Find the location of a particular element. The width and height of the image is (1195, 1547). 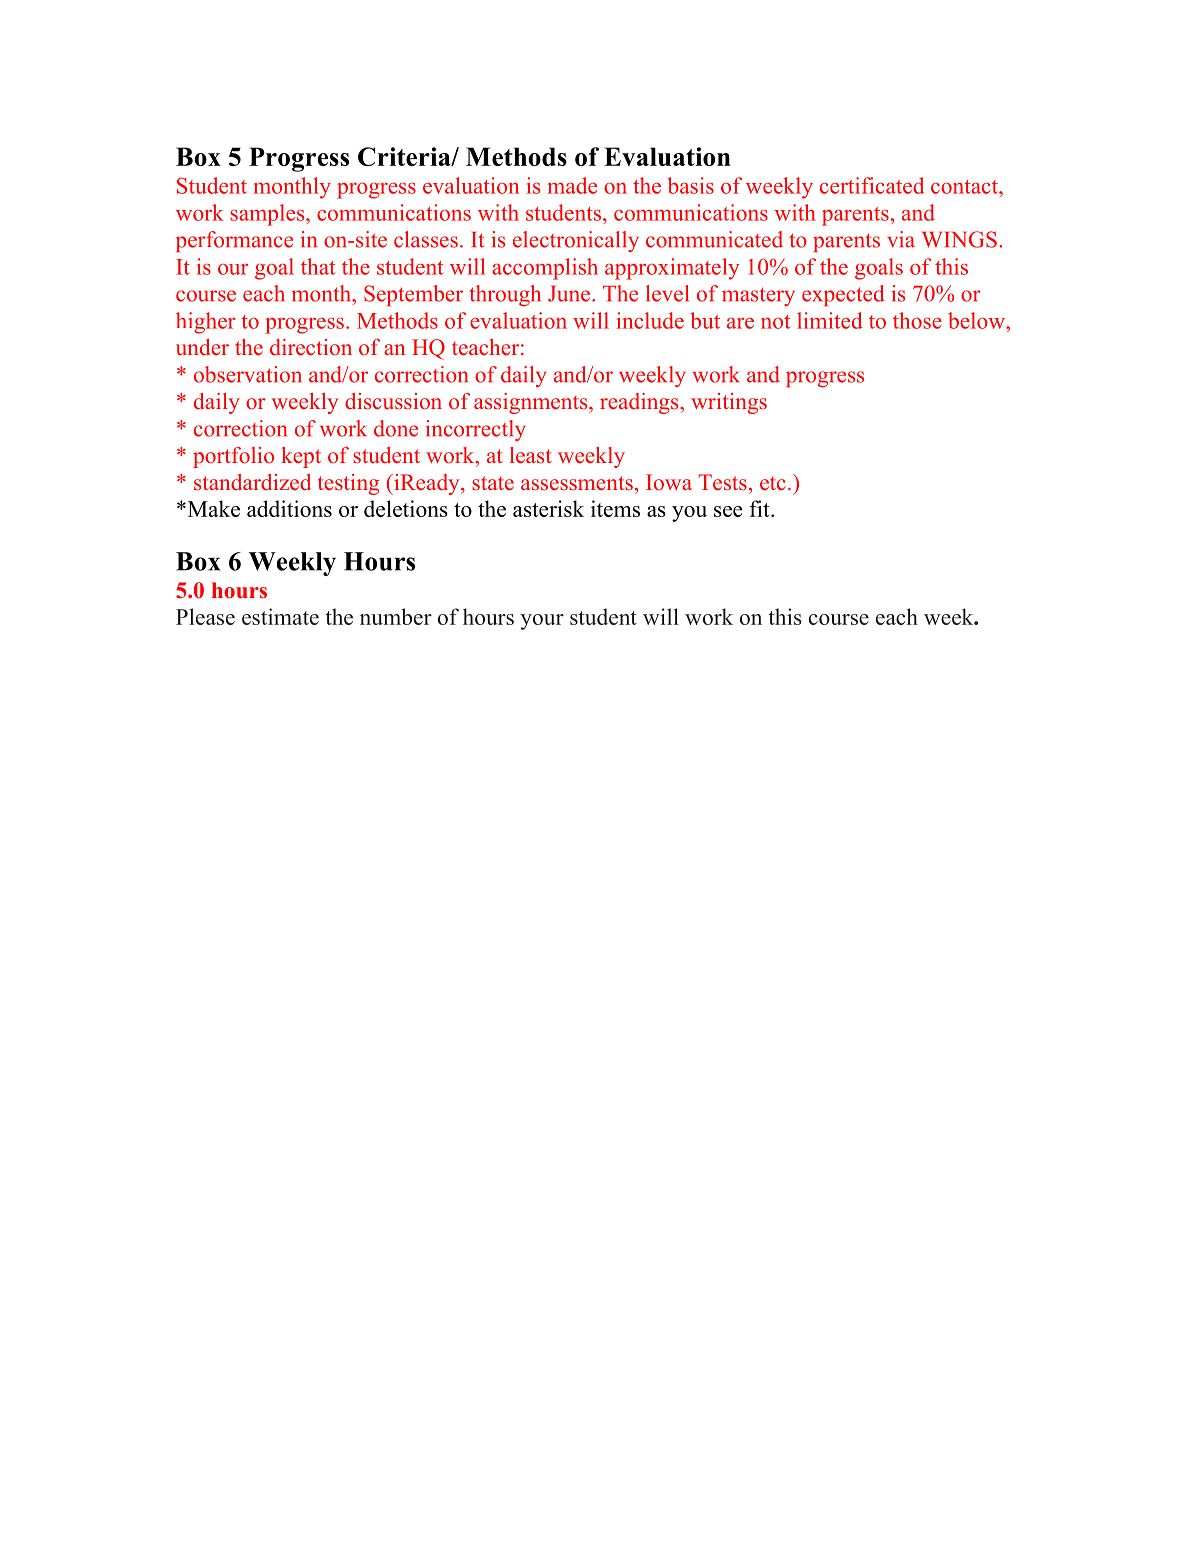

samples is located at coordinates (268, 215).
